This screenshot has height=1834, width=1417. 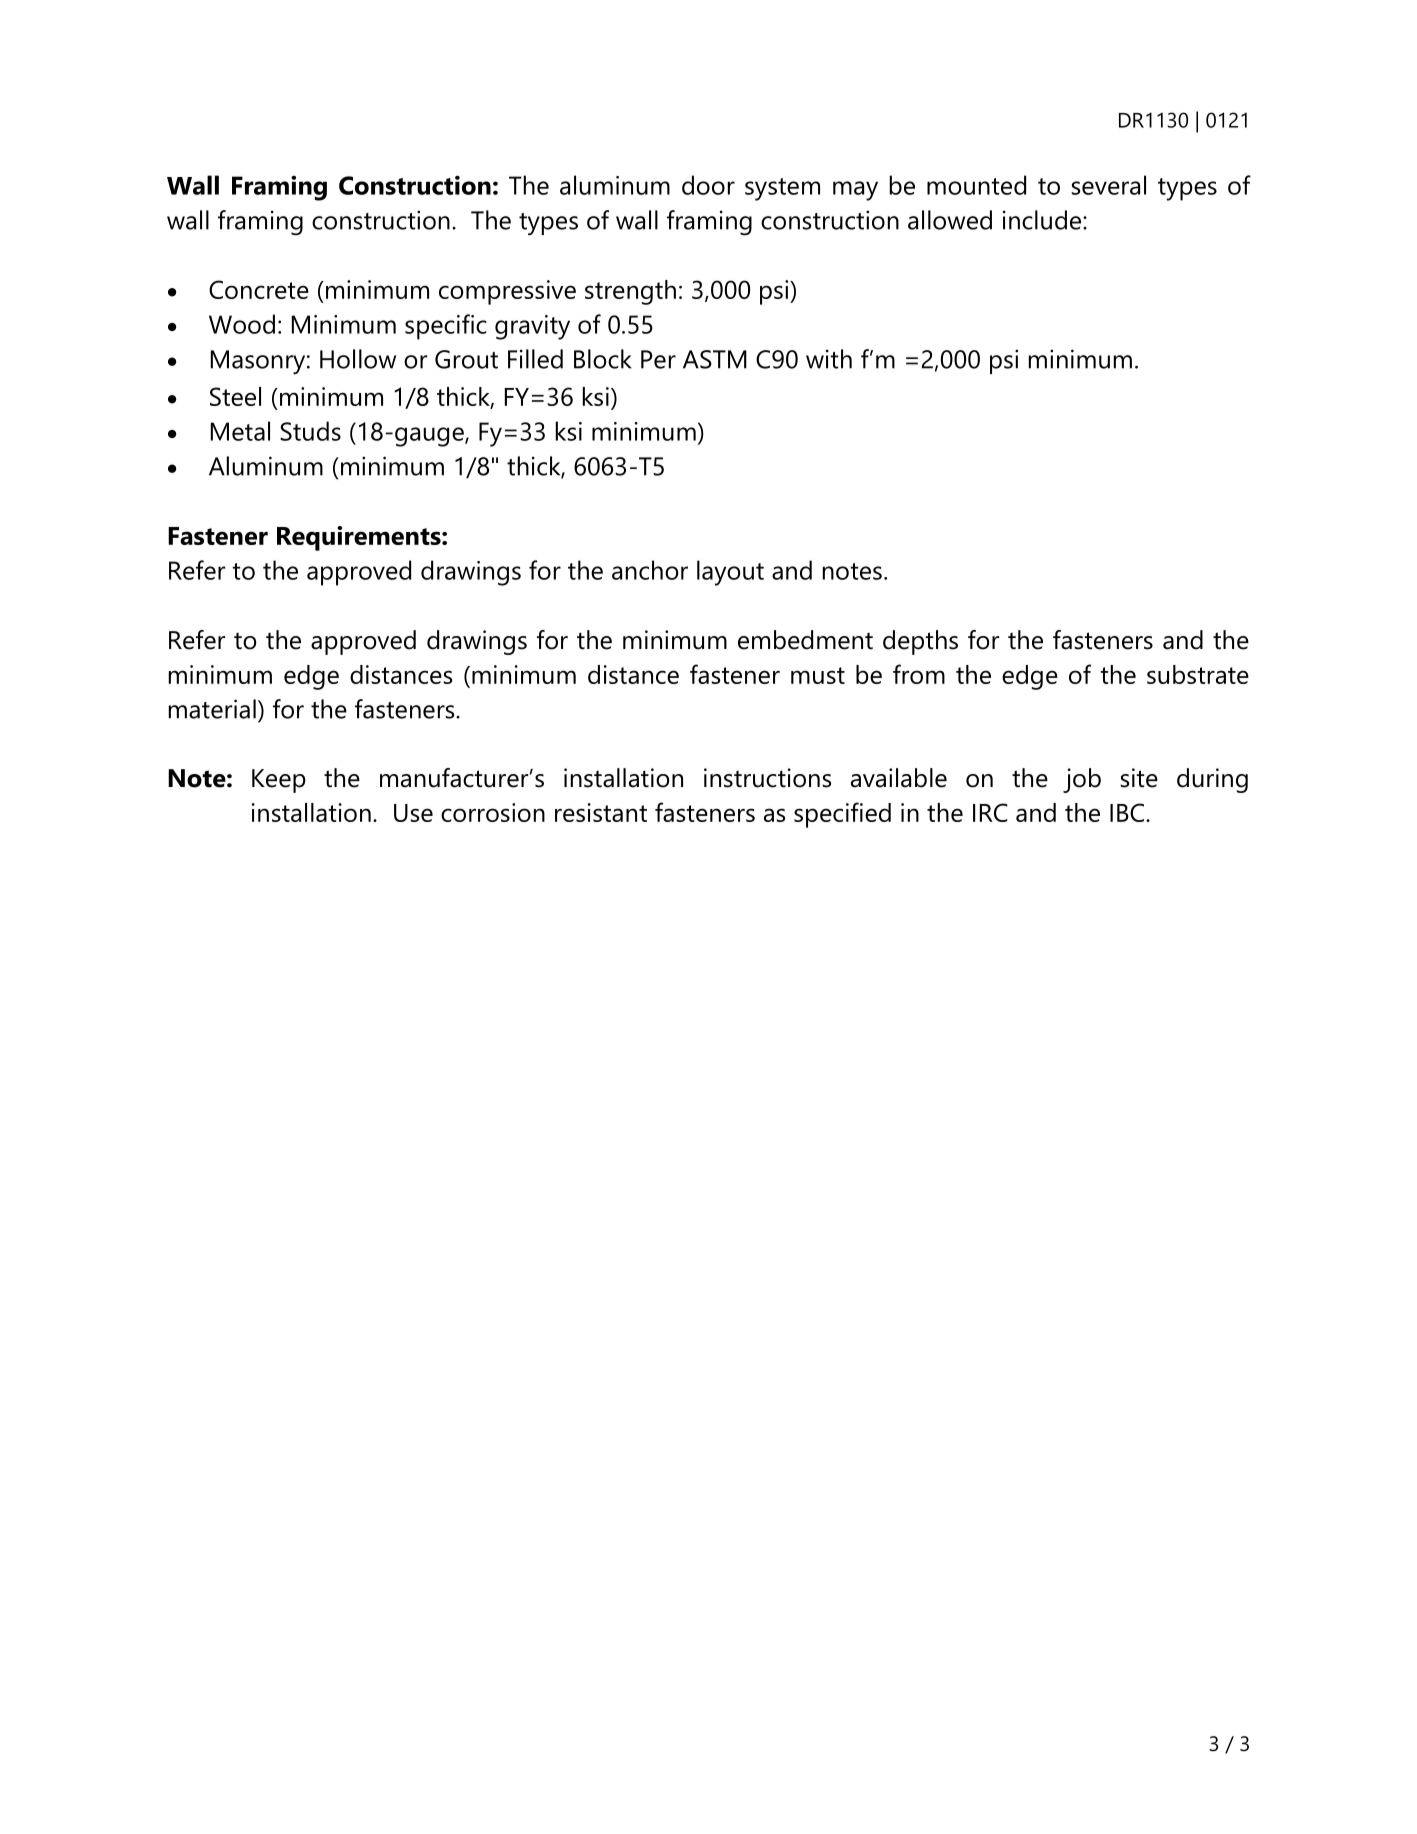 I want to click on ASTM, so click(x=715, y=359).
